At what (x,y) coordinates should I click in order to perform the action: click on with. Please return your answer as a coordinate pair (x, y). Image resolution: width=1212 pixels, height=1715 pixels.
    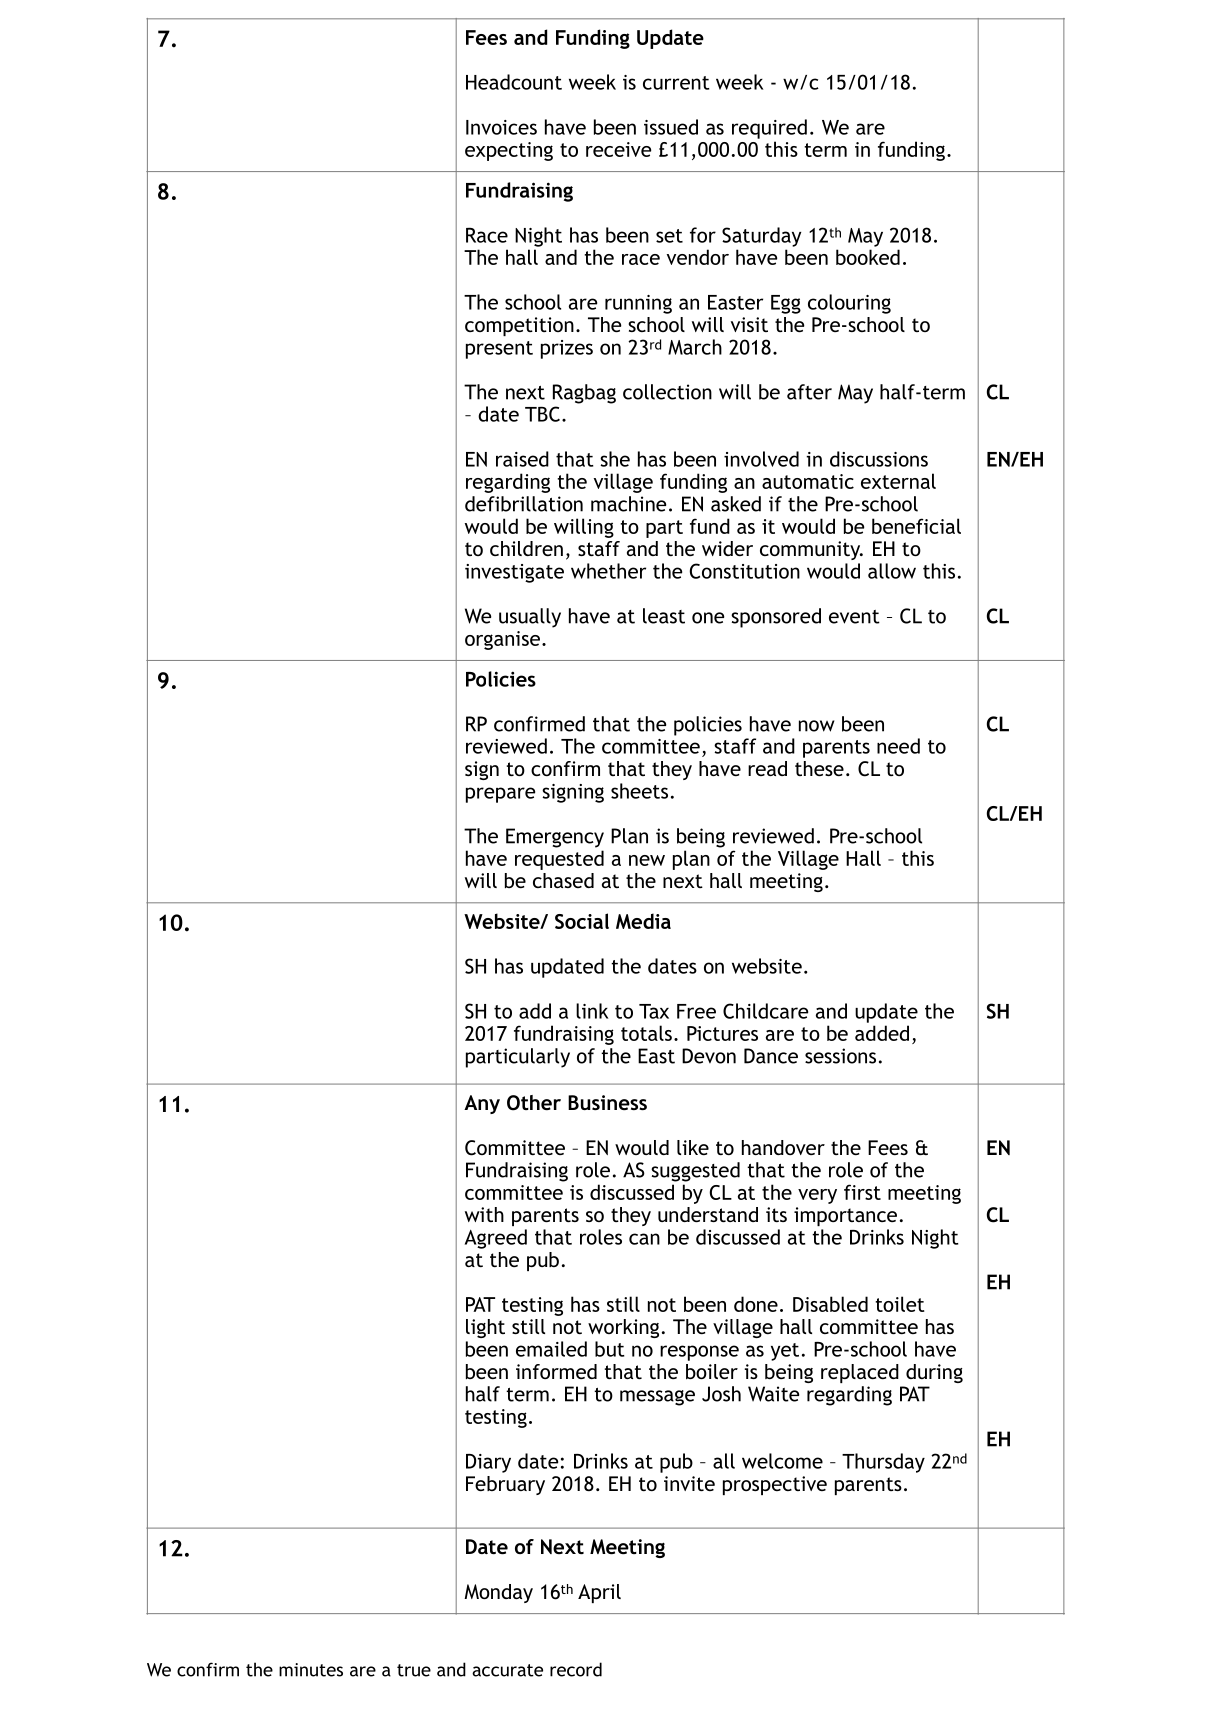
    Looking at the image, I should click on (484, 1214).
